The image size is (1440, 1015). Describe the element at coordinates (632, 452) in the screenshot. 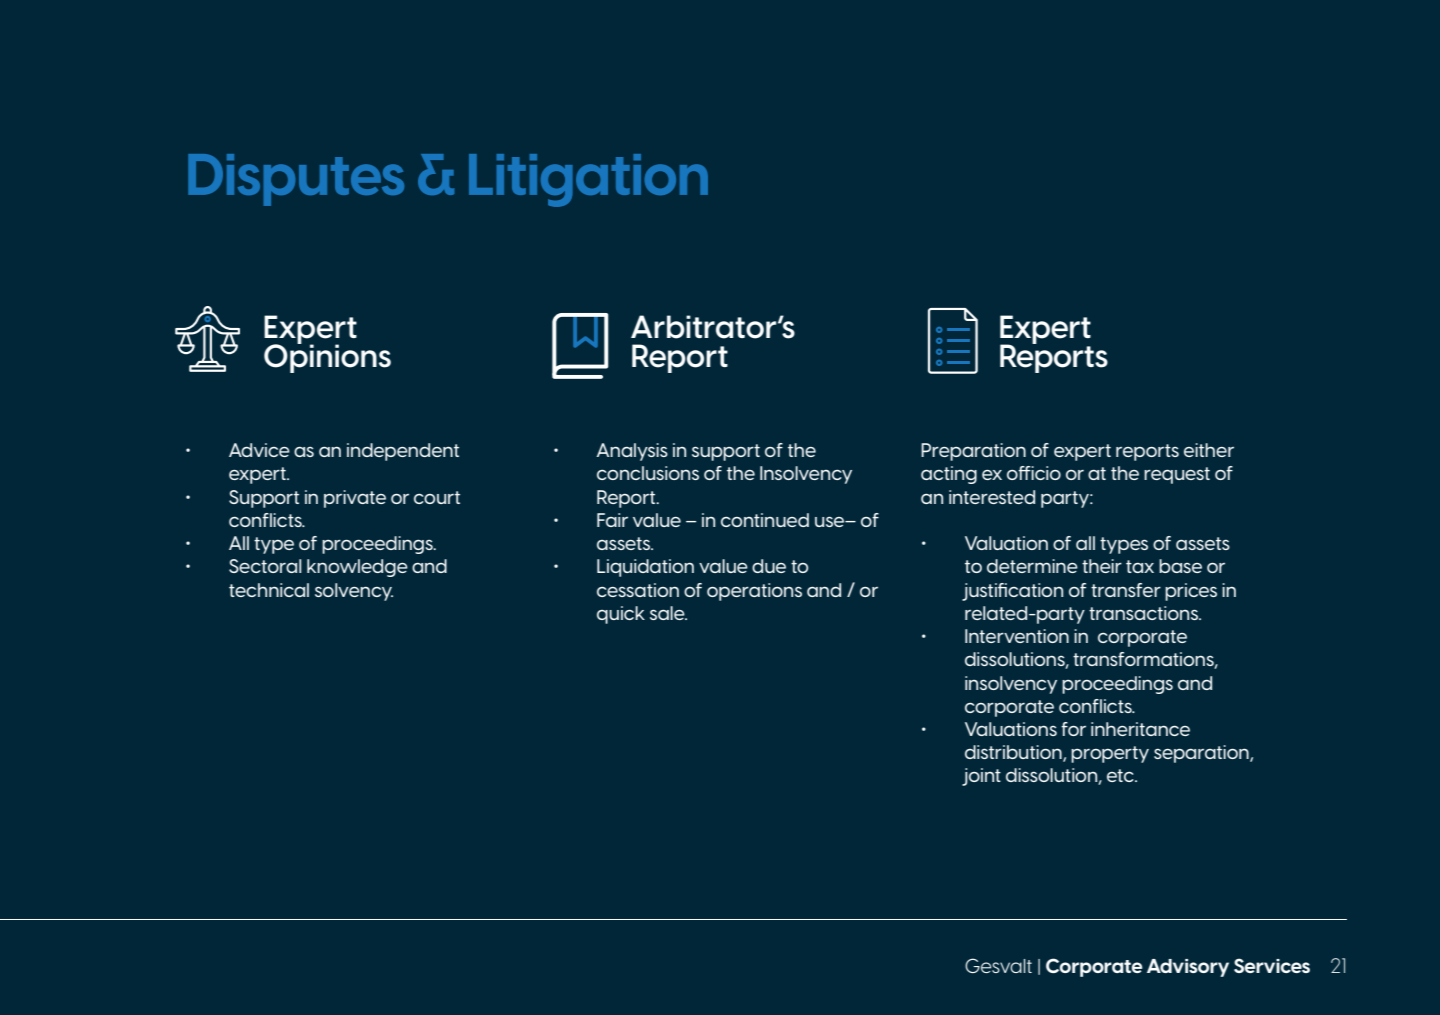

I see `Analysis` at that location.
